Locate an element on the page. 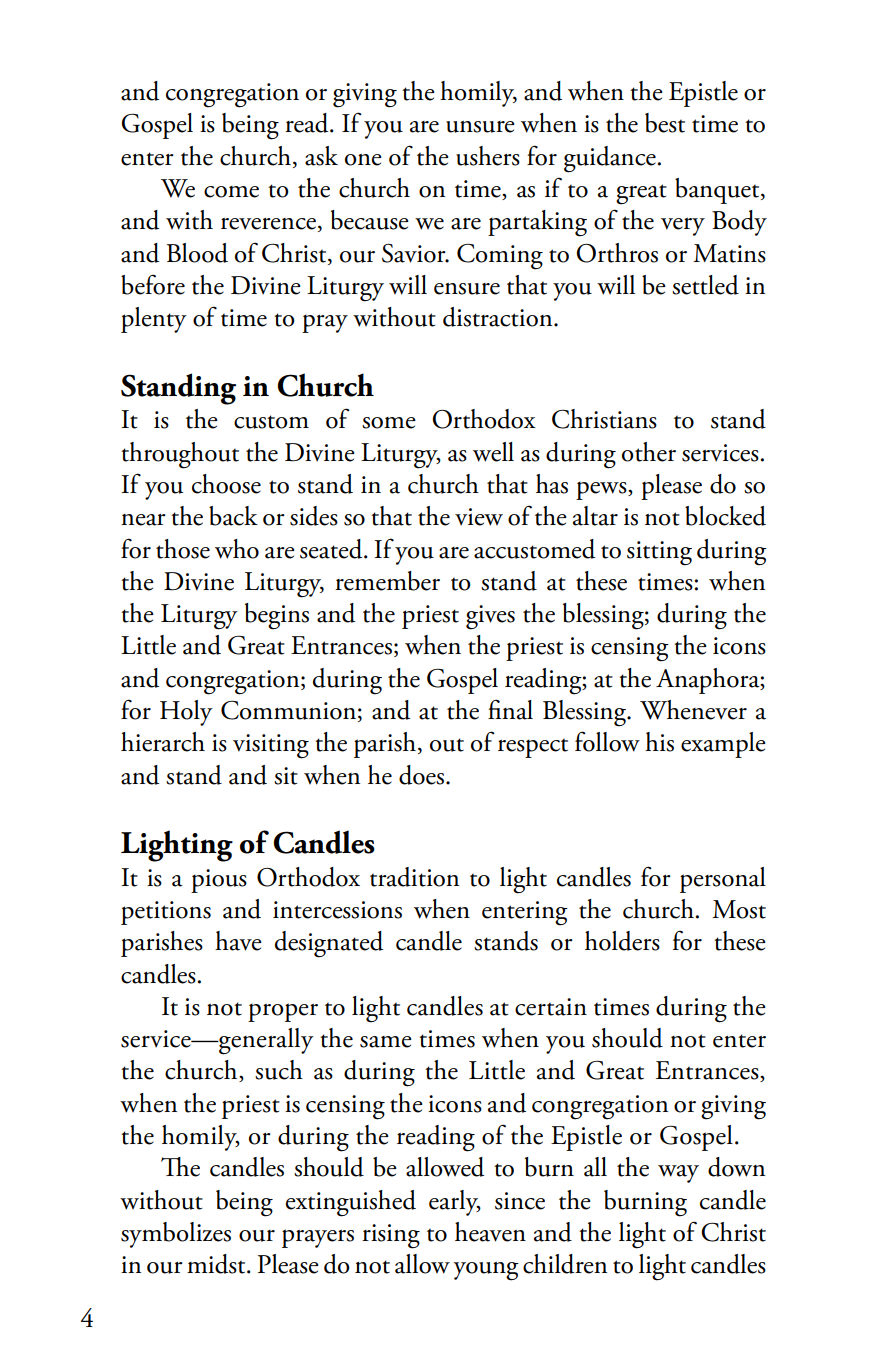 This page has width=887, height=1372. early is located at coordinates (455, 1203).
